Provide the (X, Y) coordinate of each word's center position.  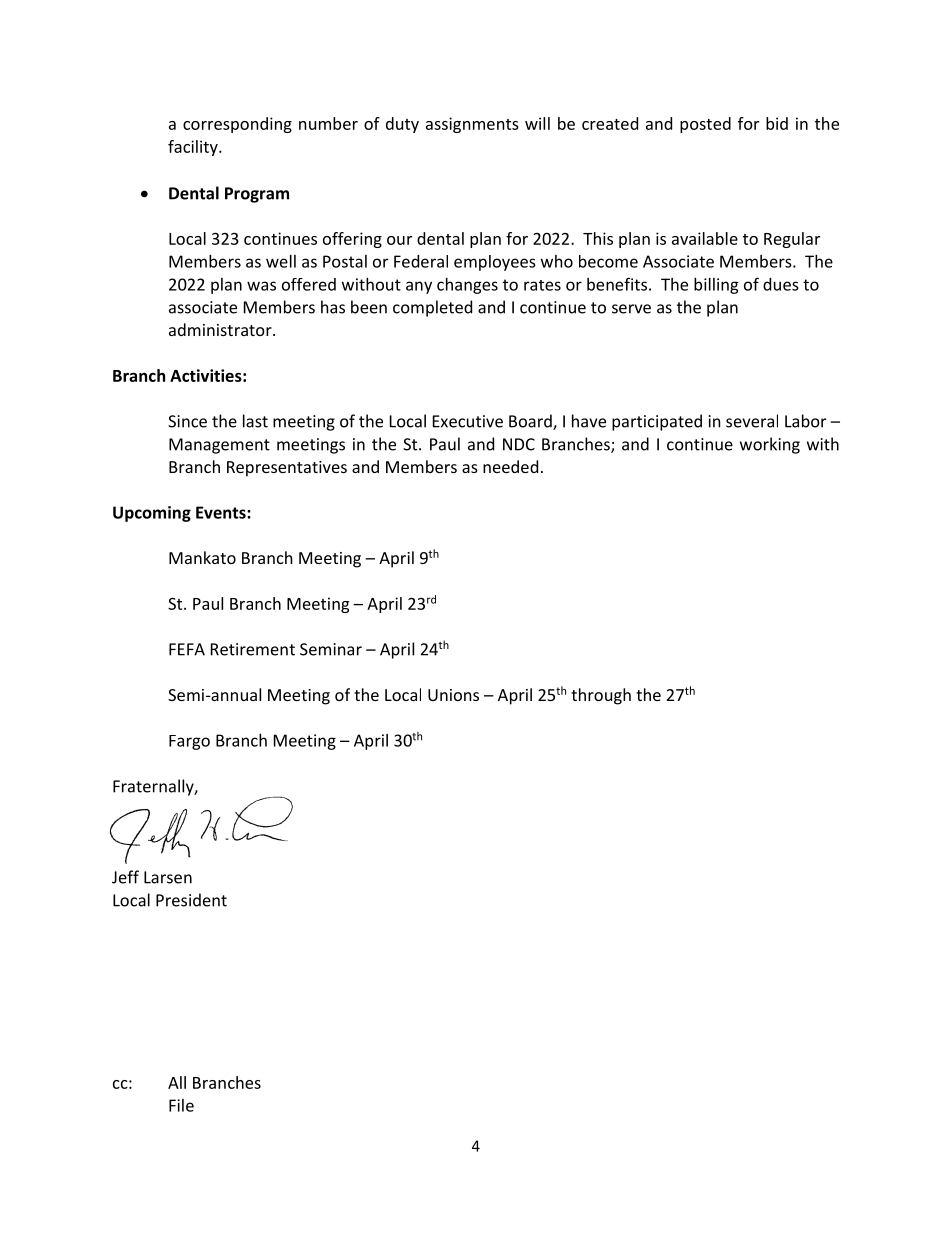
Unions (453, 695)
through (601, 696)
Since (187, 421)
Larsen (168, 877)
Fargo (189, 742)
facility (194, 148)
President (191, 900)
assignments (472, 125)
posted (705, 125)
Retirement (253, 649)
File (181, 1105)
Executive (468, 421)
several (752, 421)
